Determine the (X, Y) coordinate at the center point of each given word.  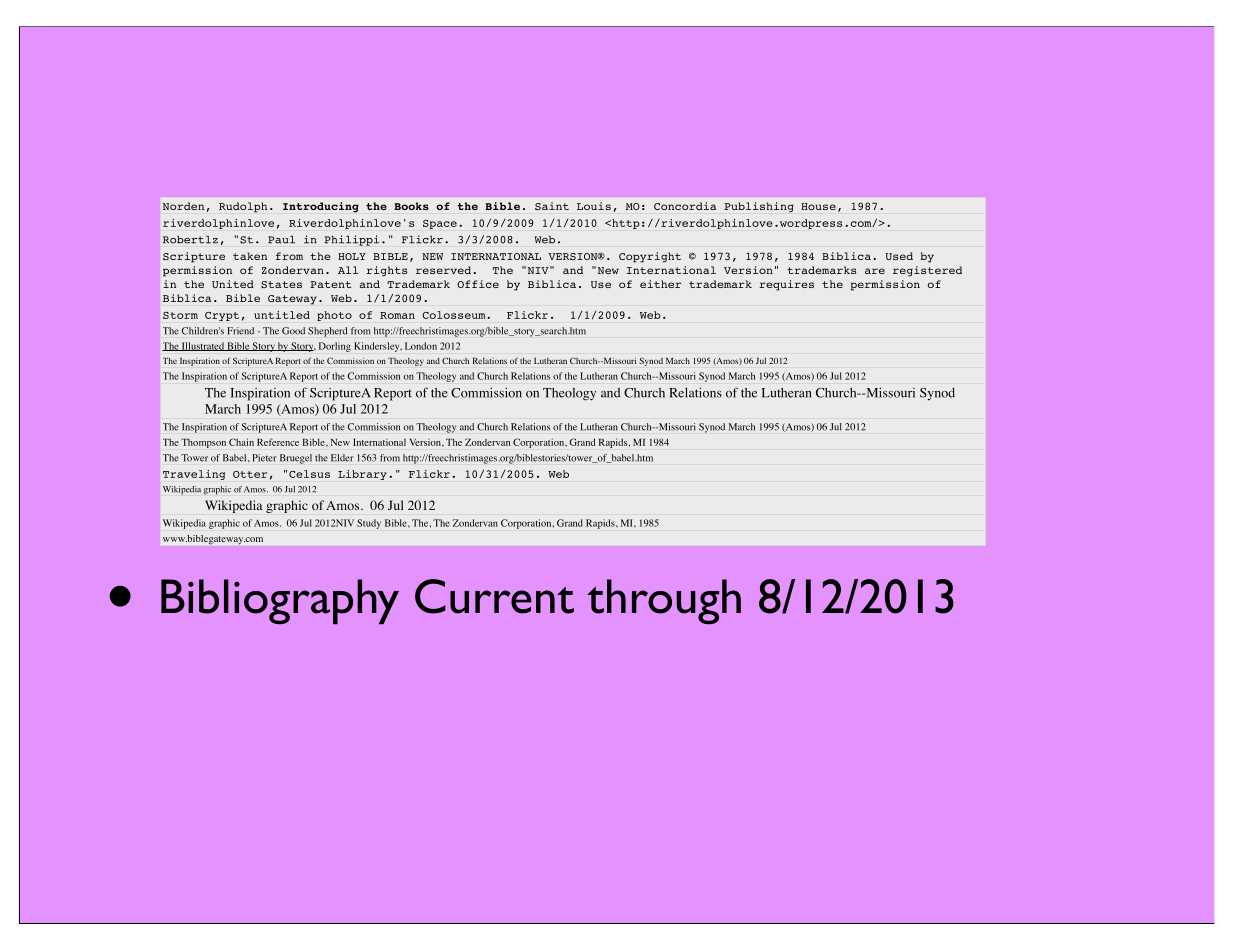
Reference (278, 442)
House (818, 206)
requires (786, 285)
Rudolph (243, 207)
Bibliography (280, 602)
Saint (552, 206)
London (421, 346)
